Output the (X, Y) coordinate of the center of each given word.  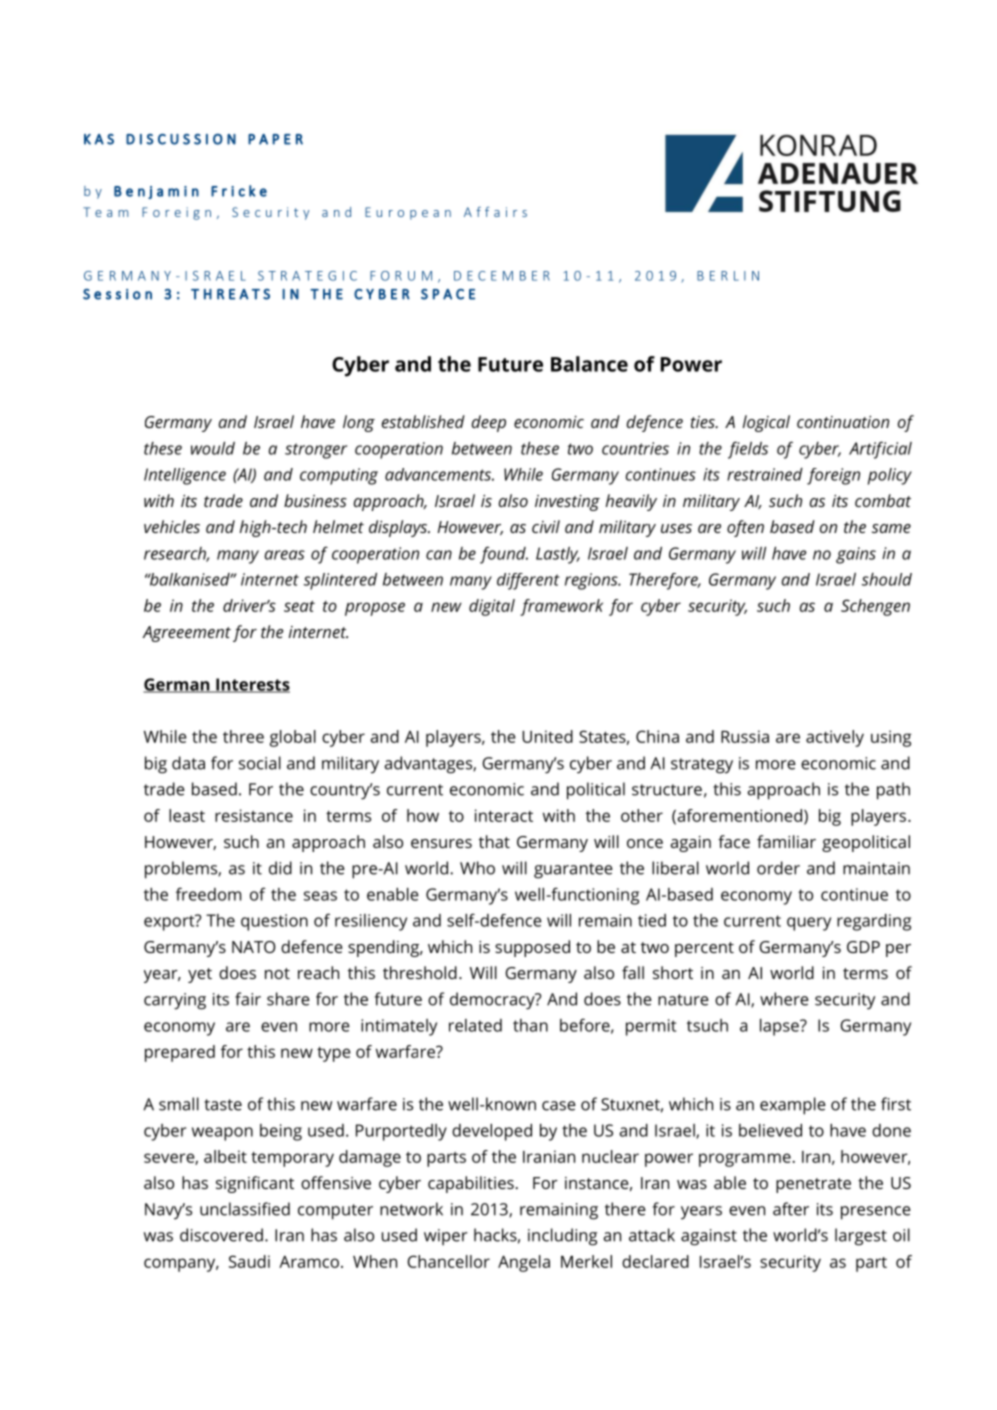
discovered (221, 1235)
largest (861, 1237)
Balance (589, 364)
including (562, 1237)
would (213, 448)
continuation (843, 422)
